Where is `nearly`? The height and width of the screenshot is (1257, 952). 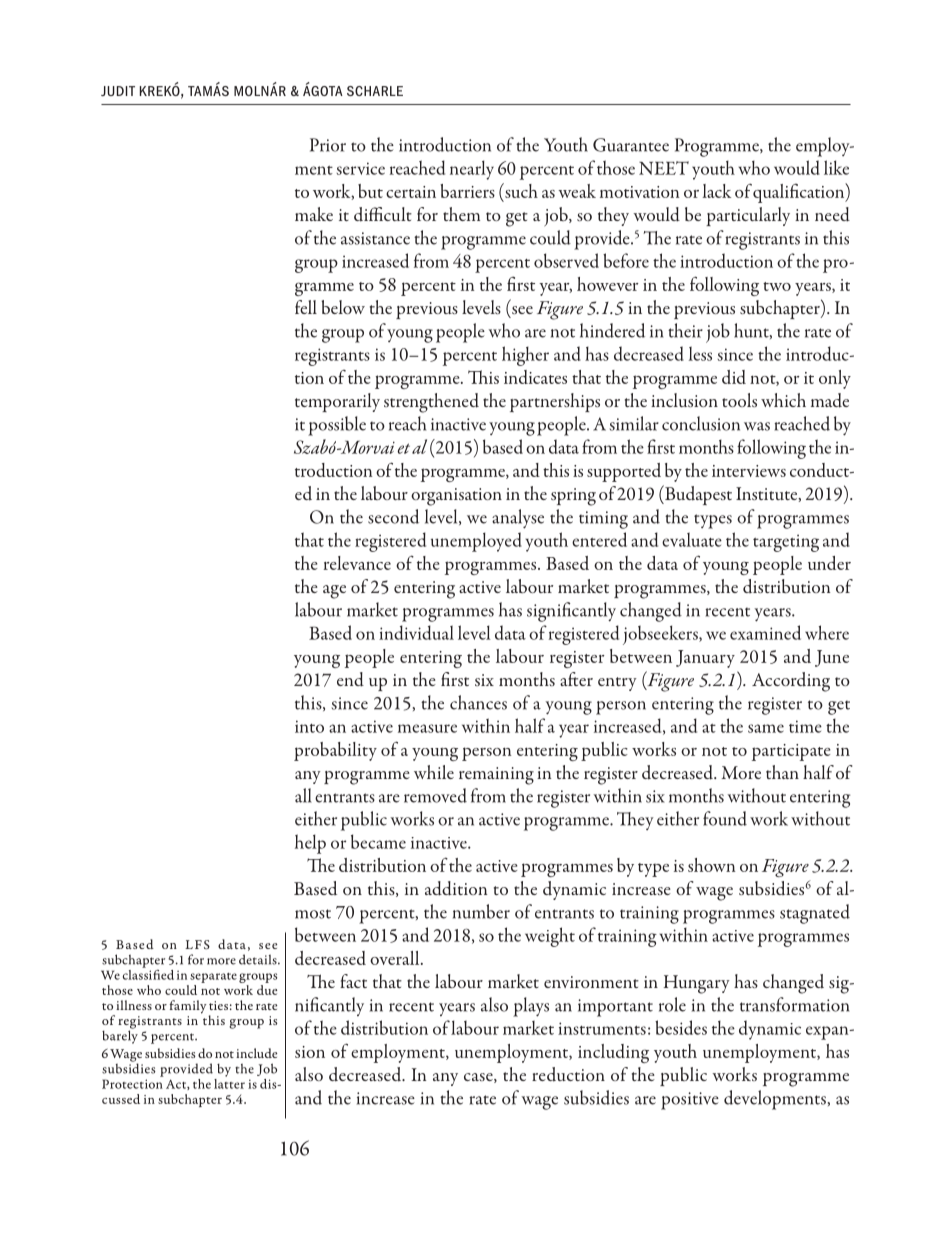 nearly is located at coordinates (472, 170).
